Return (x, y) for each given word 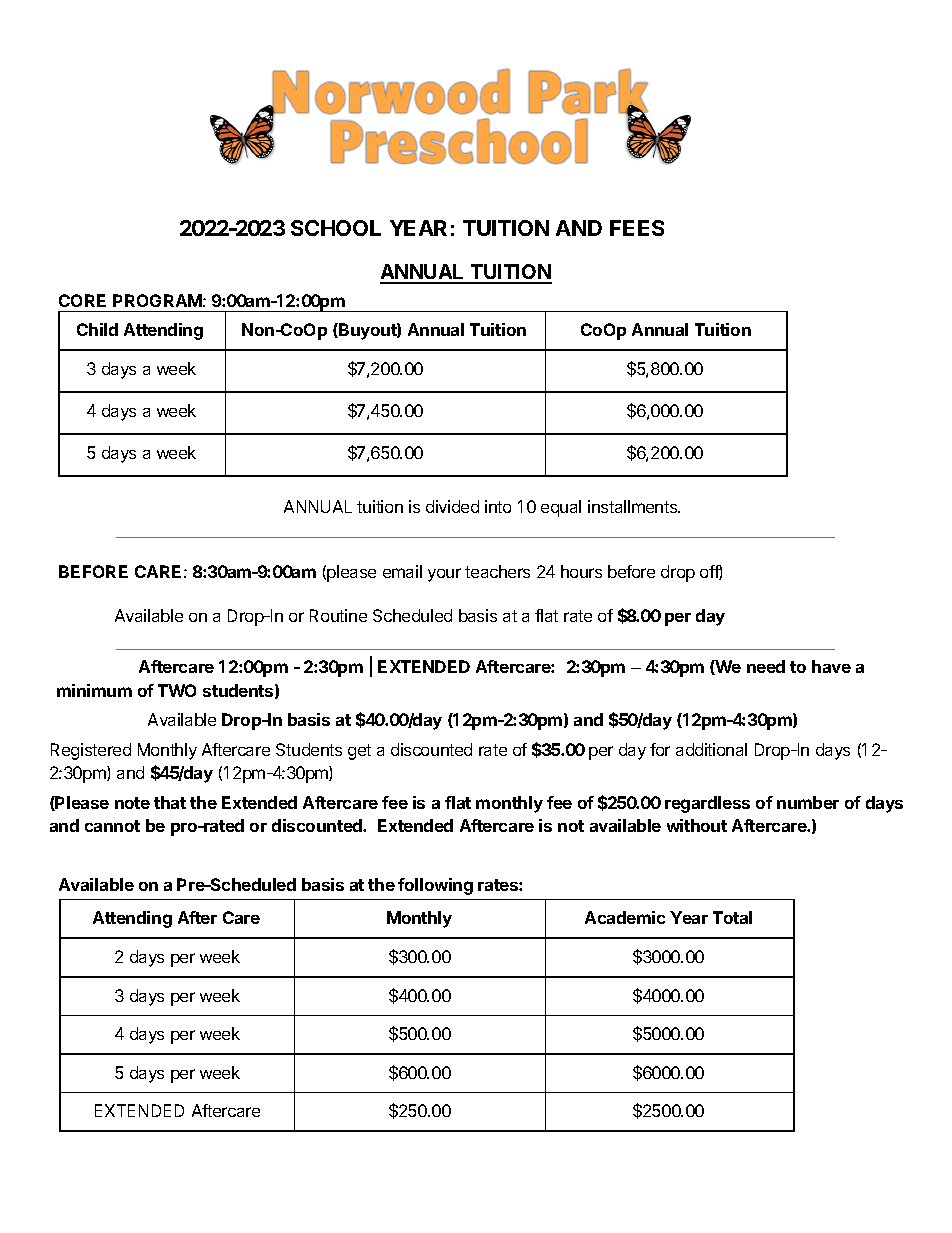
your (444, 575)
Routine (338, 615)
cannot (112, 826)
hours (581, 571)
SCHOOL (336, 228)
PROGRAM (157, 300)
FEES (637, 228)
